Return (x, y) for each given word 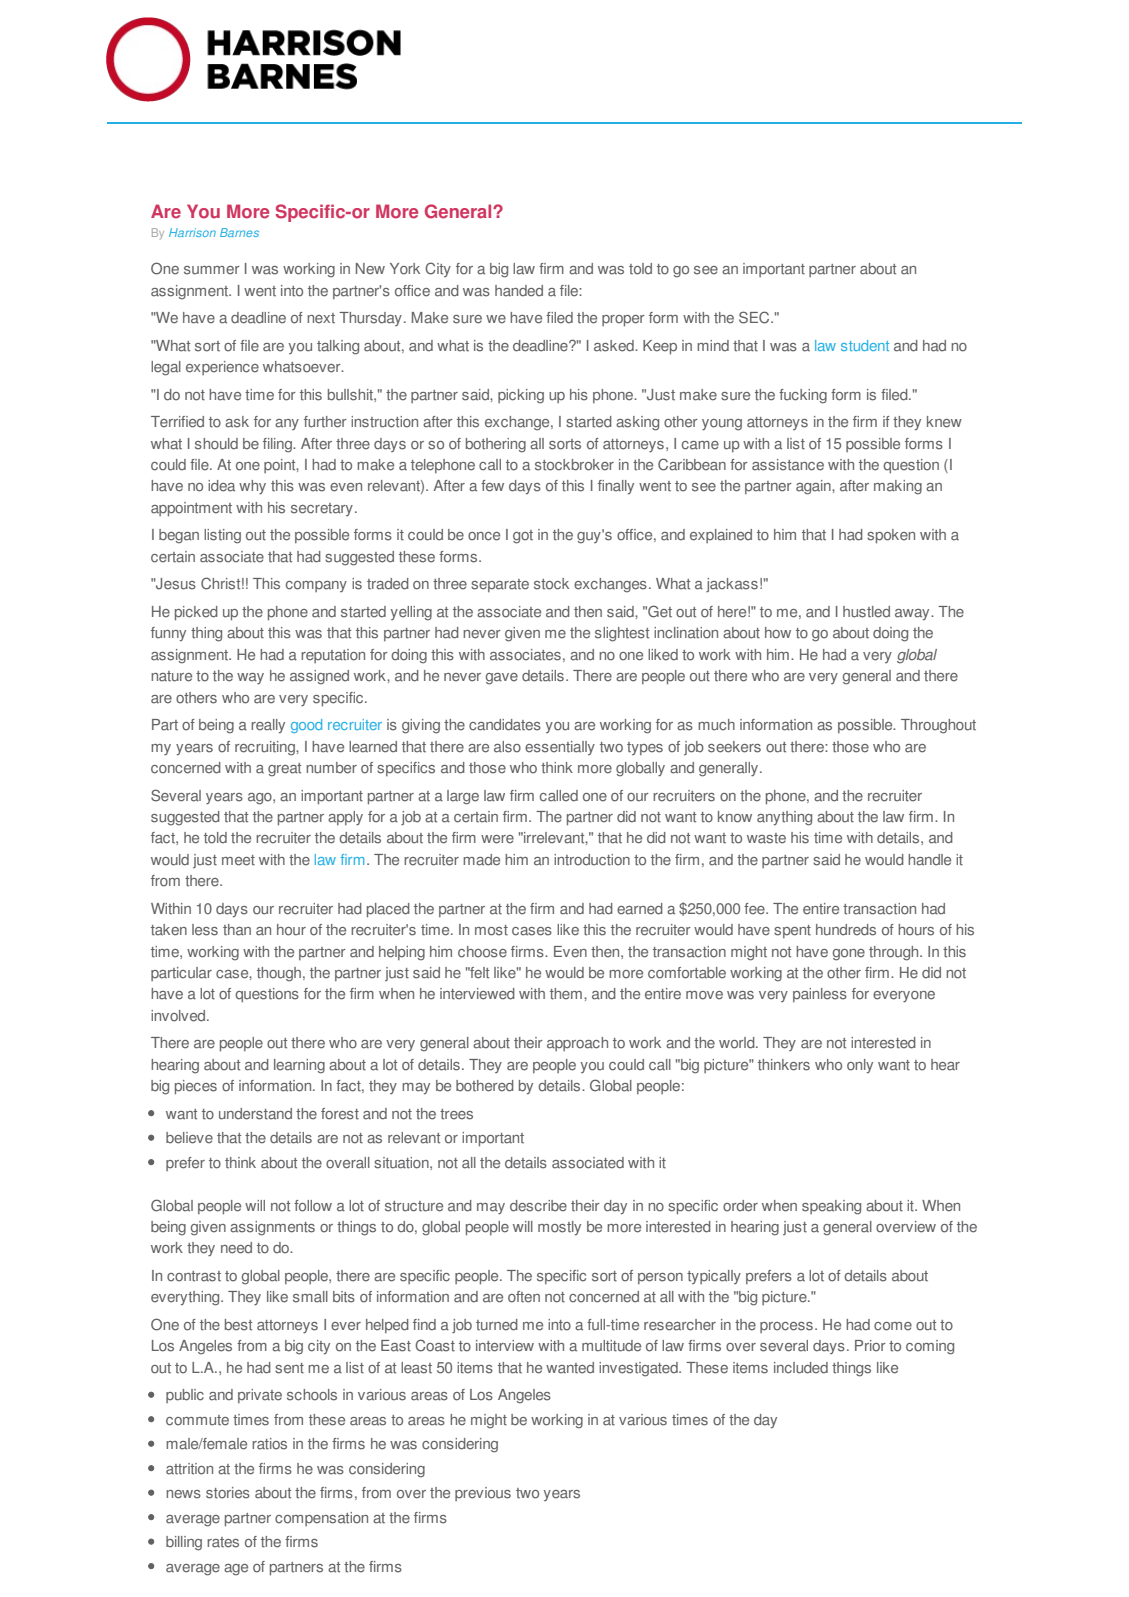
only (860, 1066)
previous (483, 1494)
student (865, 345)
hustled (866, 612)
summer (212, 270)
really (268, 726)
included (801, 1368)
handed (519, 291)
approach (577, 1044)
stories (228, 1493)
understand (255, 1114)
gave (502, 679)
